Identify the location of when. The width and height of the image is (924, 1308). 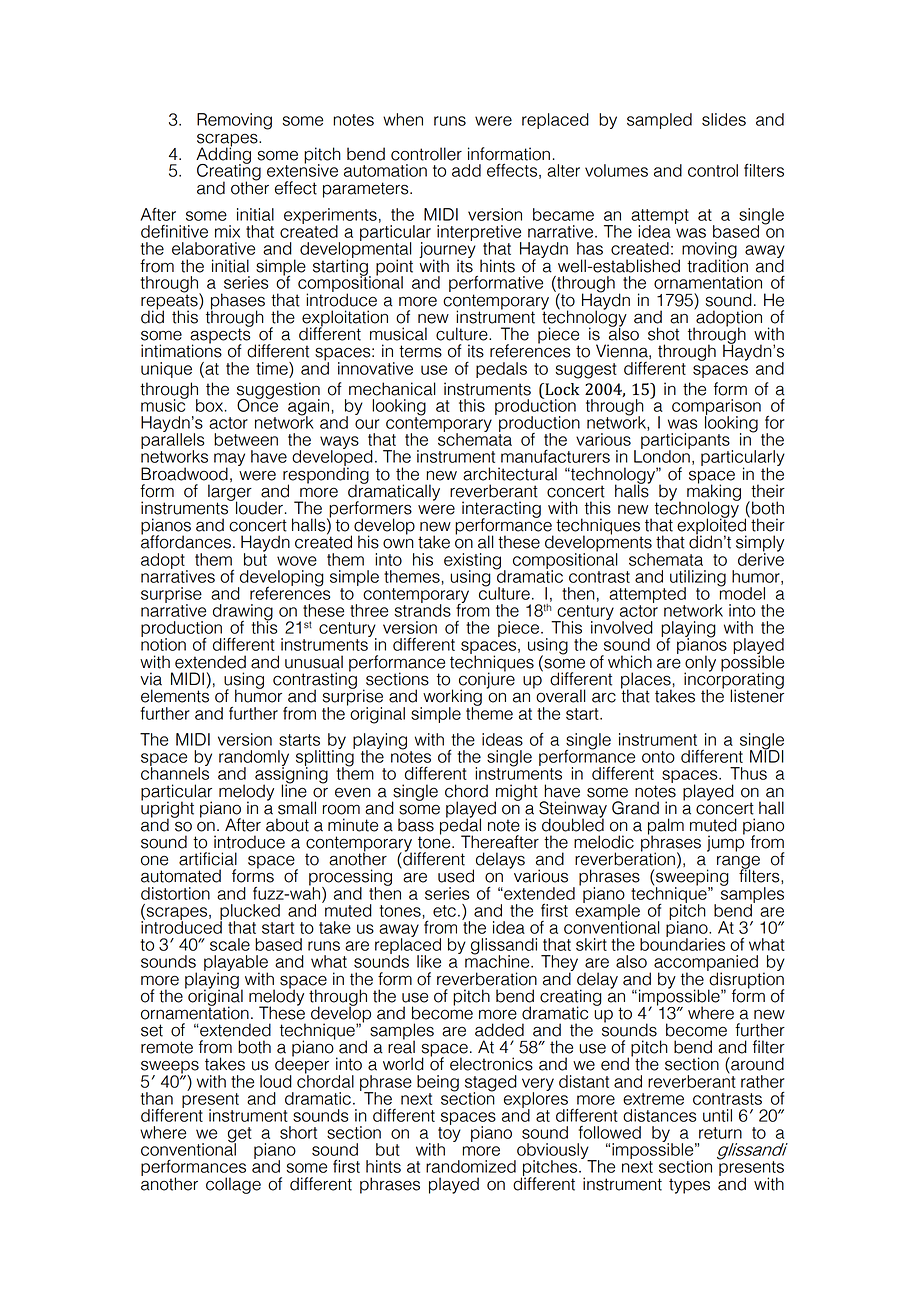
(403, 119).
